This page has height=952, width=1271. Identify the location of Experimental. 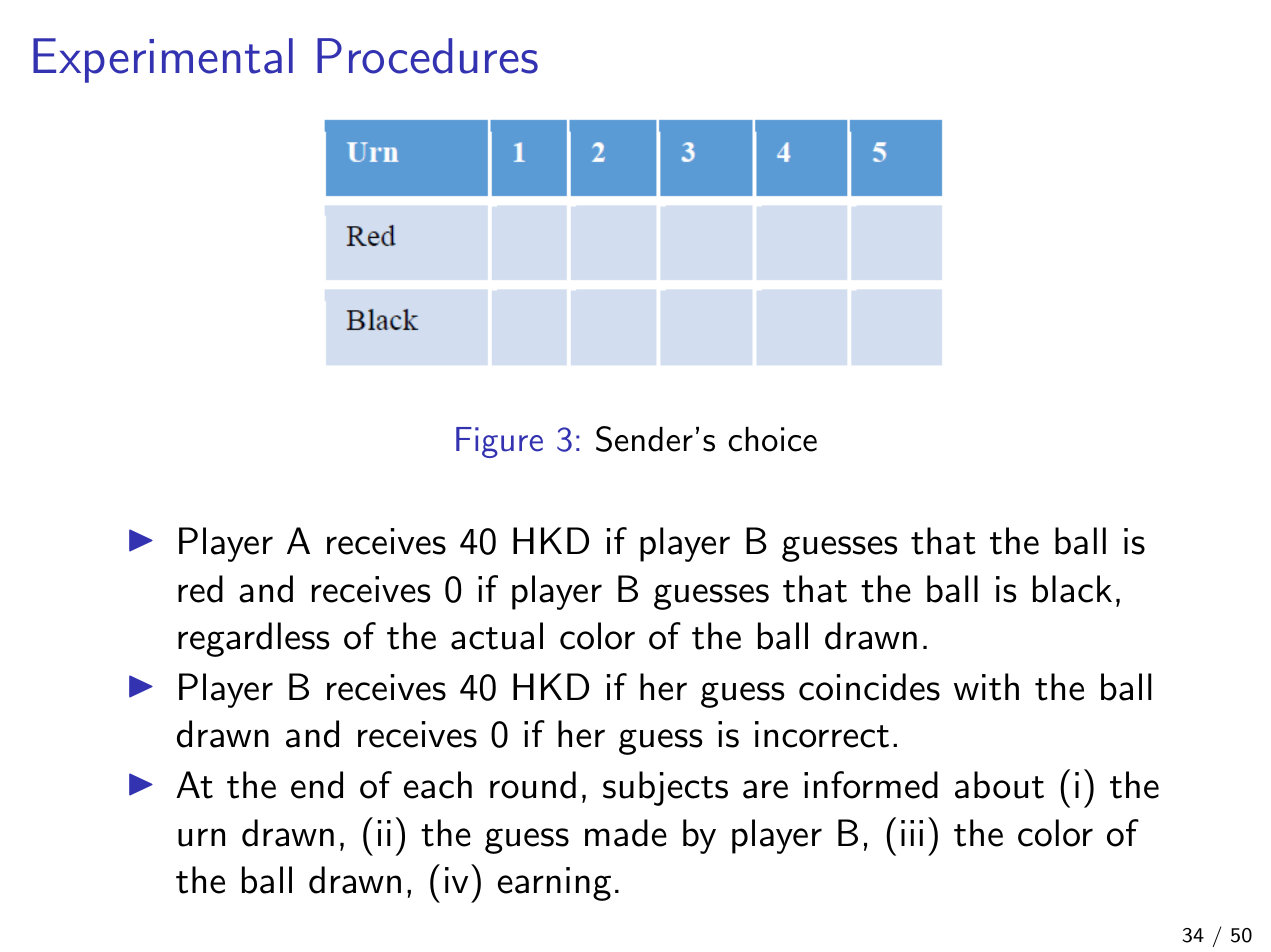
(163, 60).
